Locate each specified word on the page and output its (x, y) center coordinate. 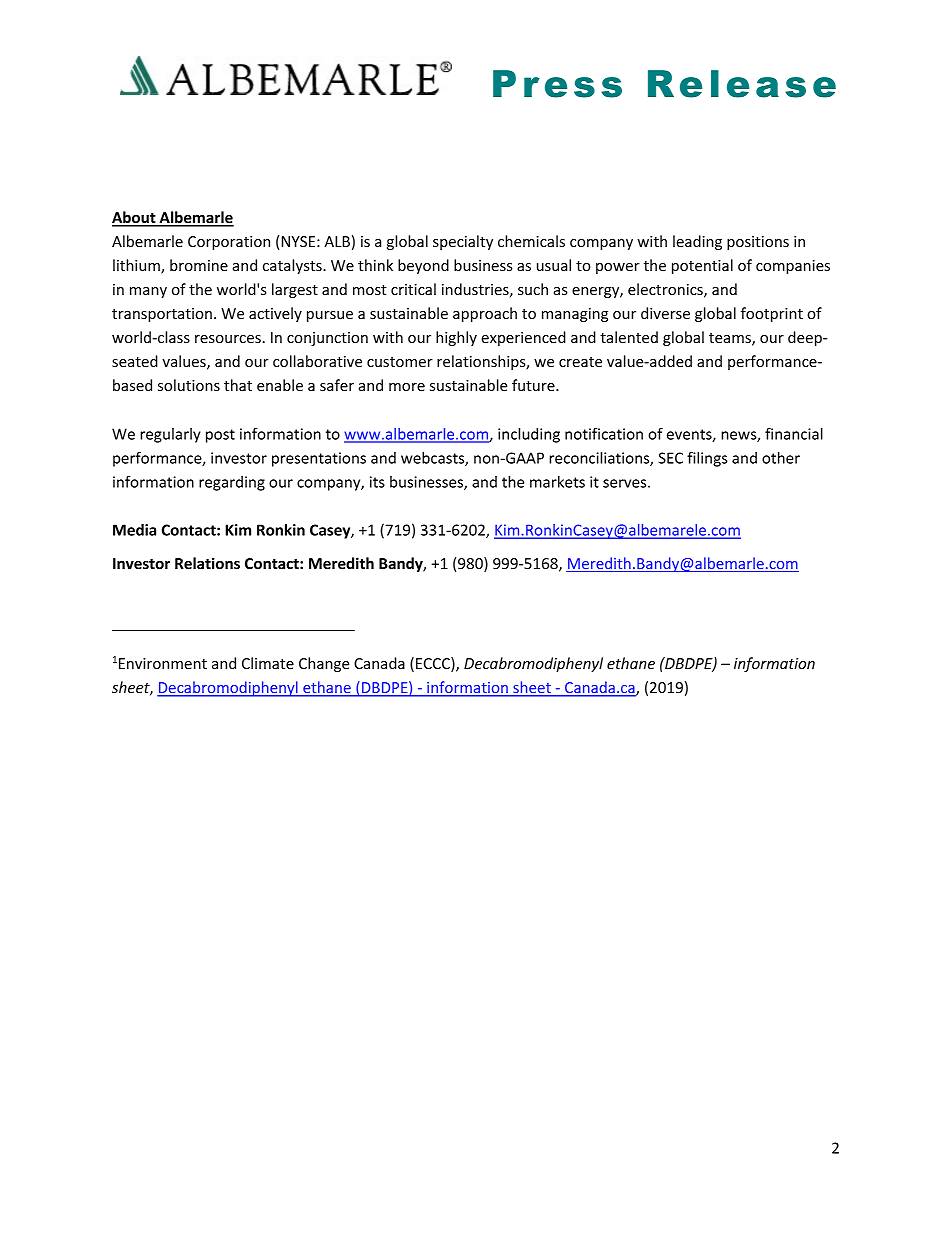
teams (731, 339)
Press (557, 84)
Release (742, 84)
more (407, 387)
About (135, 218)
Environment (161, 663)
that (238, 385)
